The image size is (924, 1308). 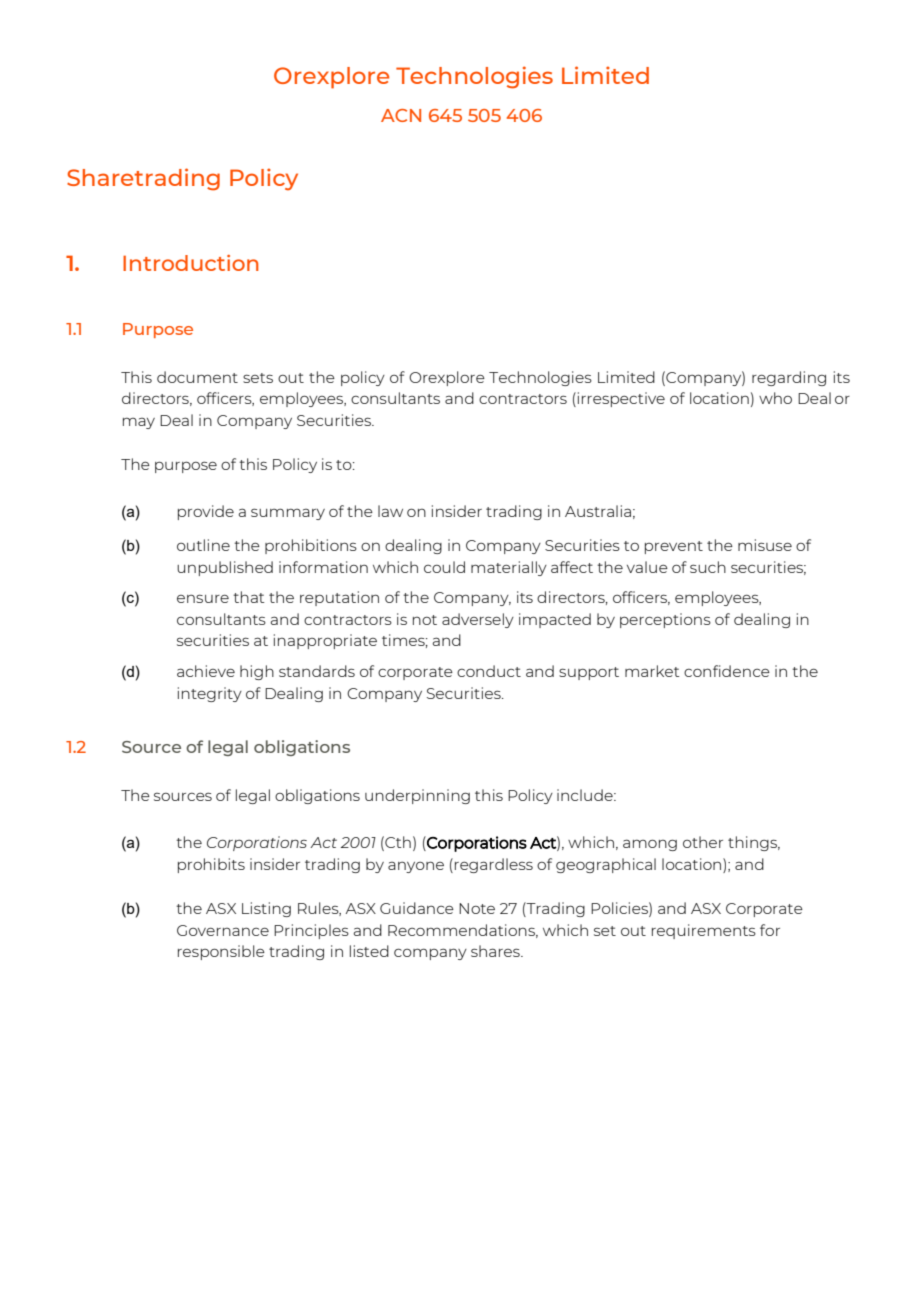 What do you see at coordinates (206, 512) in the page?
I see `provide` at bounding box center [206, 512].
